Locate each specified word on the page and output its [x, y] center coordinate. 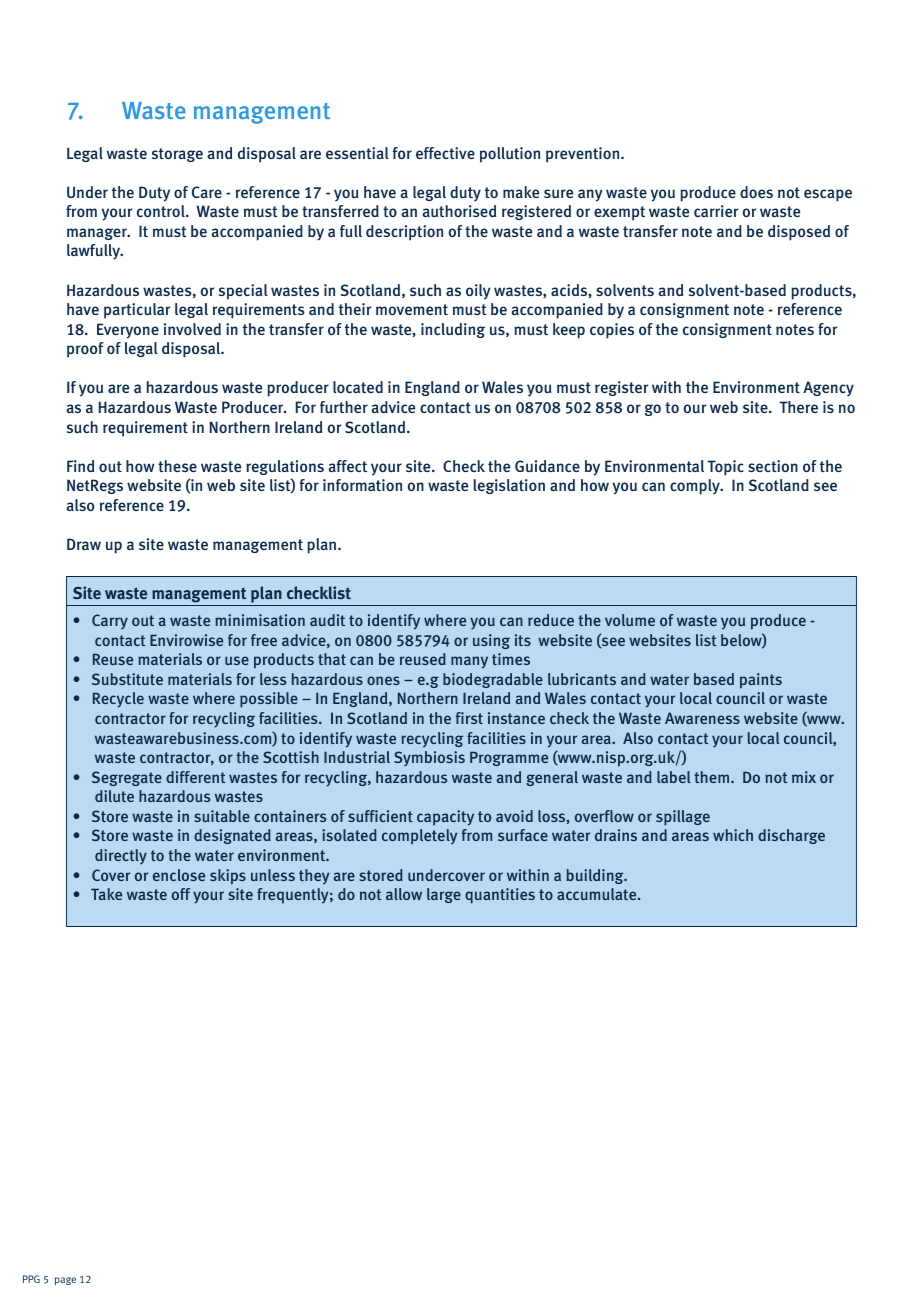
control [162, 211]
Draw [84, 544]
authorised [459, 211]
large [444, 895]
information [362, 485]
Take [106, 894]
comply [696, 487]
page [65, 1281]
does [756, 192]
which [733, 835]
